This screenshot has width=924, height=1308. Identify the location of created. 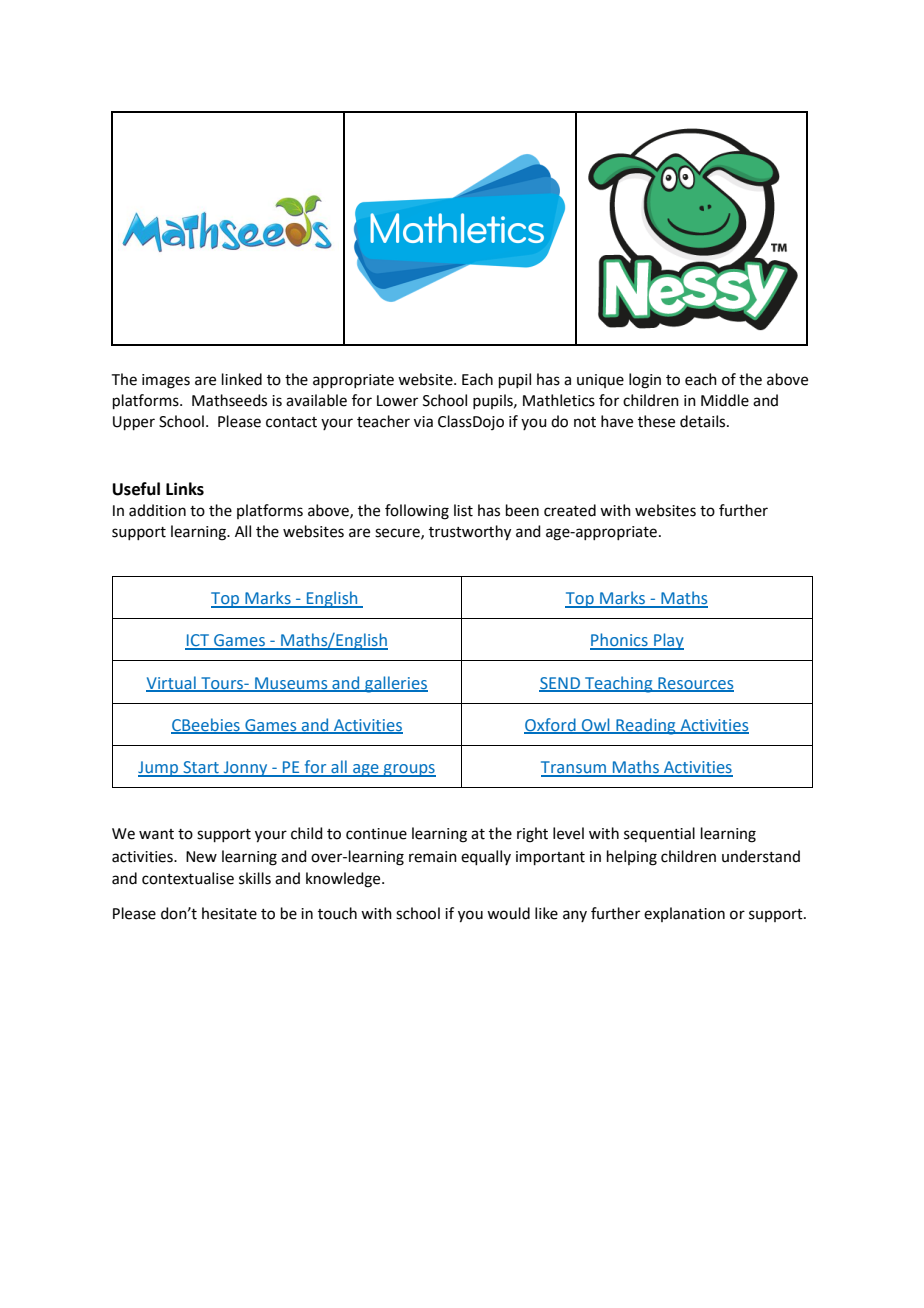
(570, 510).
